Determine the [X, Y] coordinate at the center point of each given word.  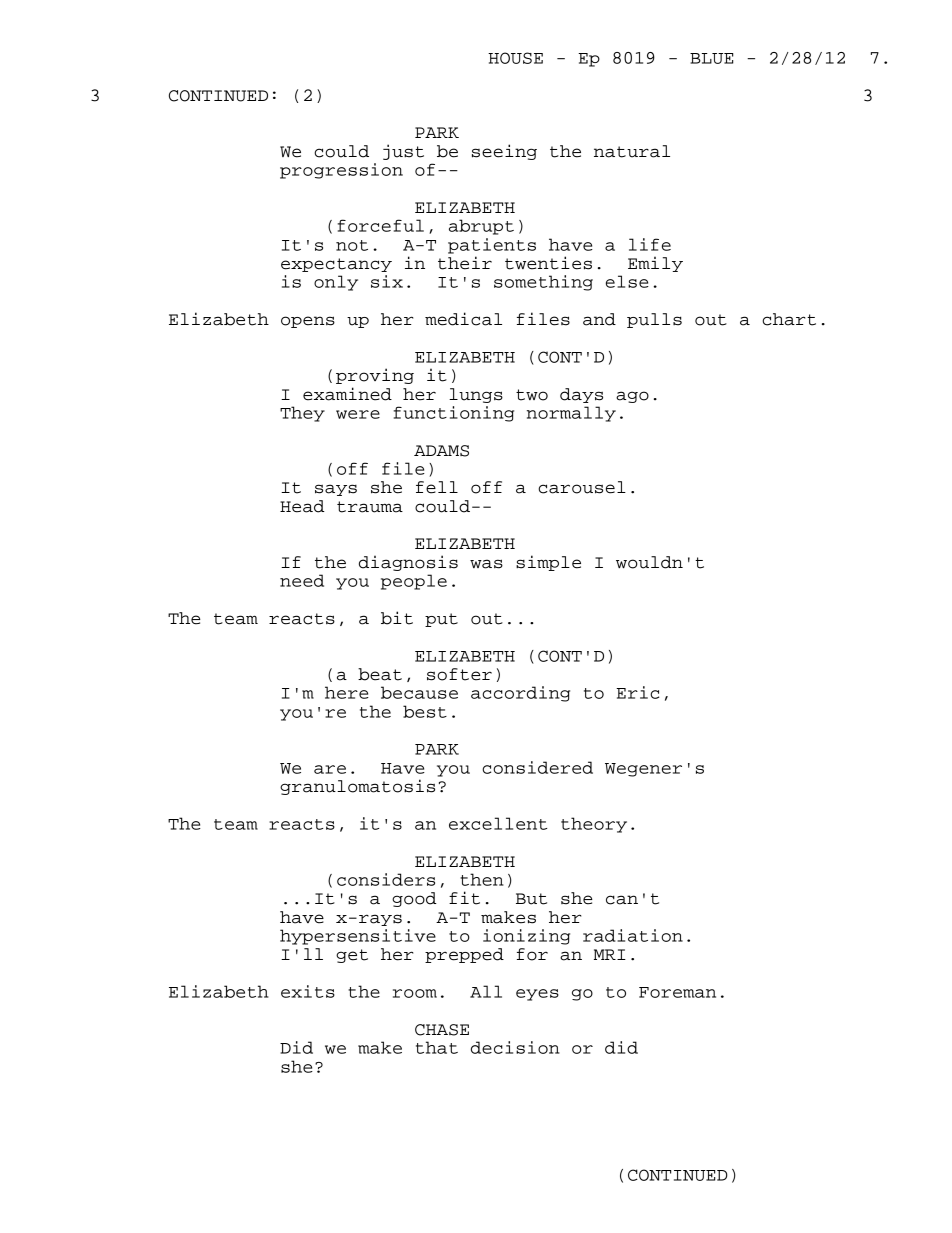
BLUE [712, 58]
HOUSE [515, 58]
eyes [537, 995]
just [403, 152]
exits [308, 991]
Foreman [677, 992]
